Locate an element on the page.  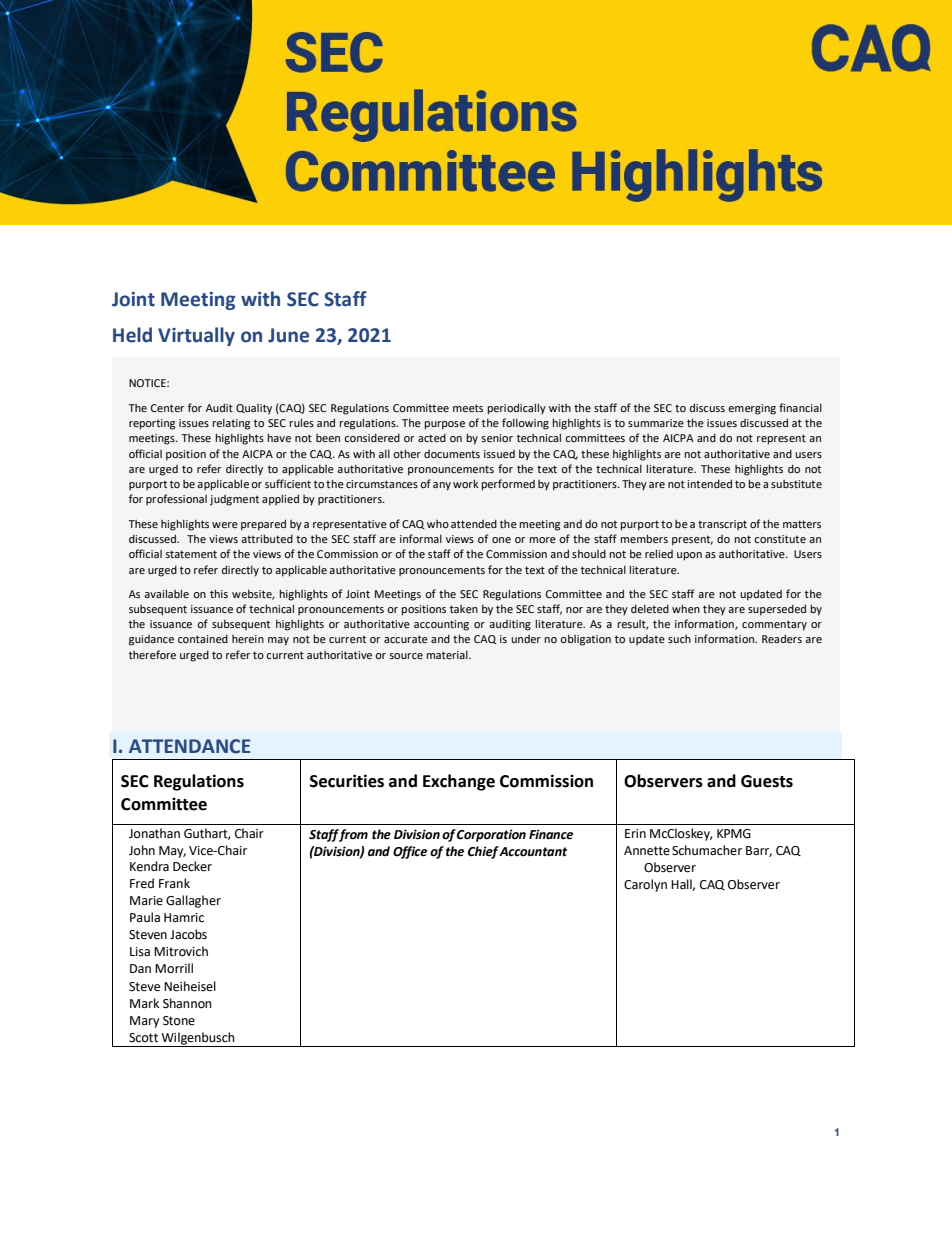
Virtually is located at coordinates (196, 336).
